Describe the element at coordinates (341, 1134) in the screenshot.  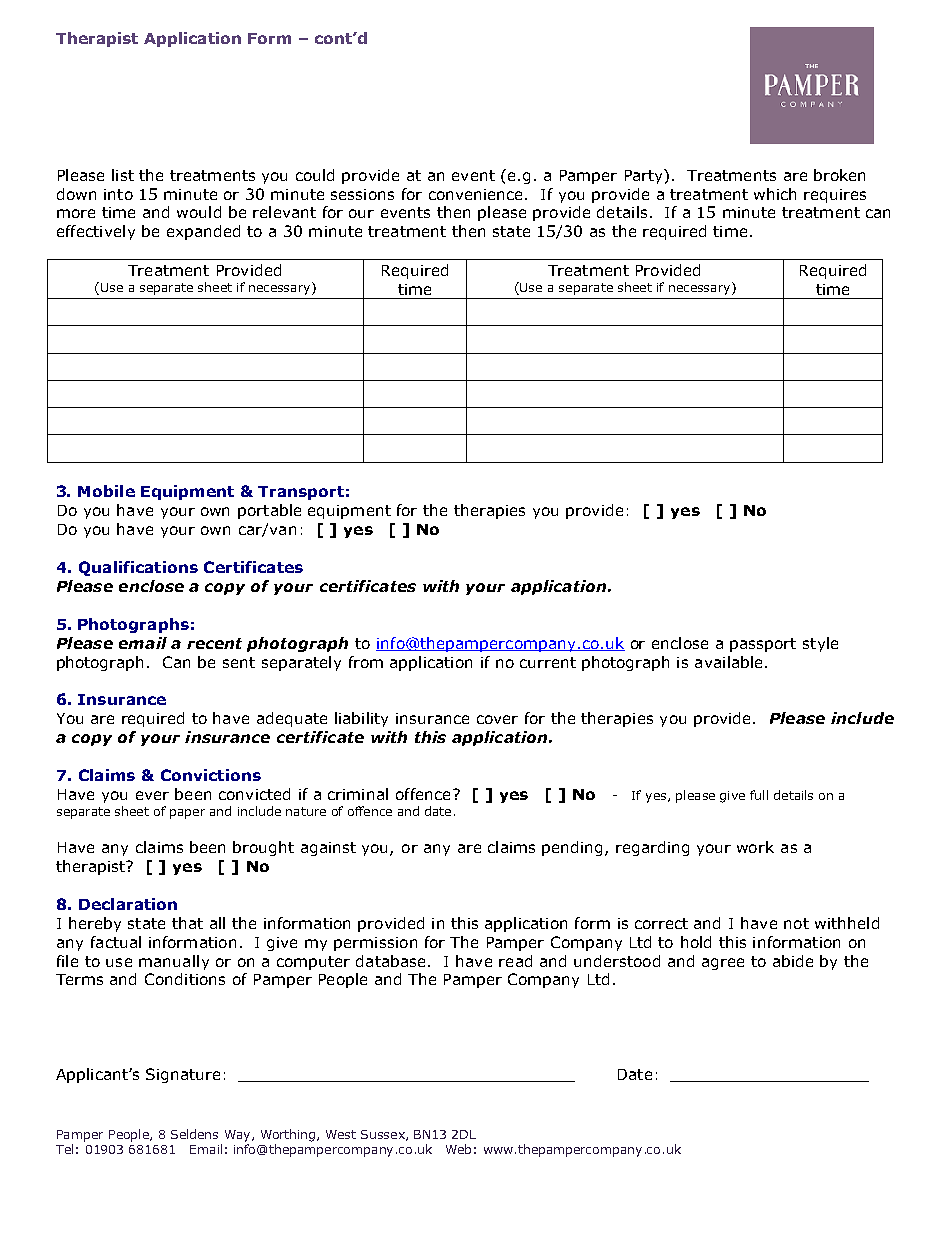
I see `West` at that location.
